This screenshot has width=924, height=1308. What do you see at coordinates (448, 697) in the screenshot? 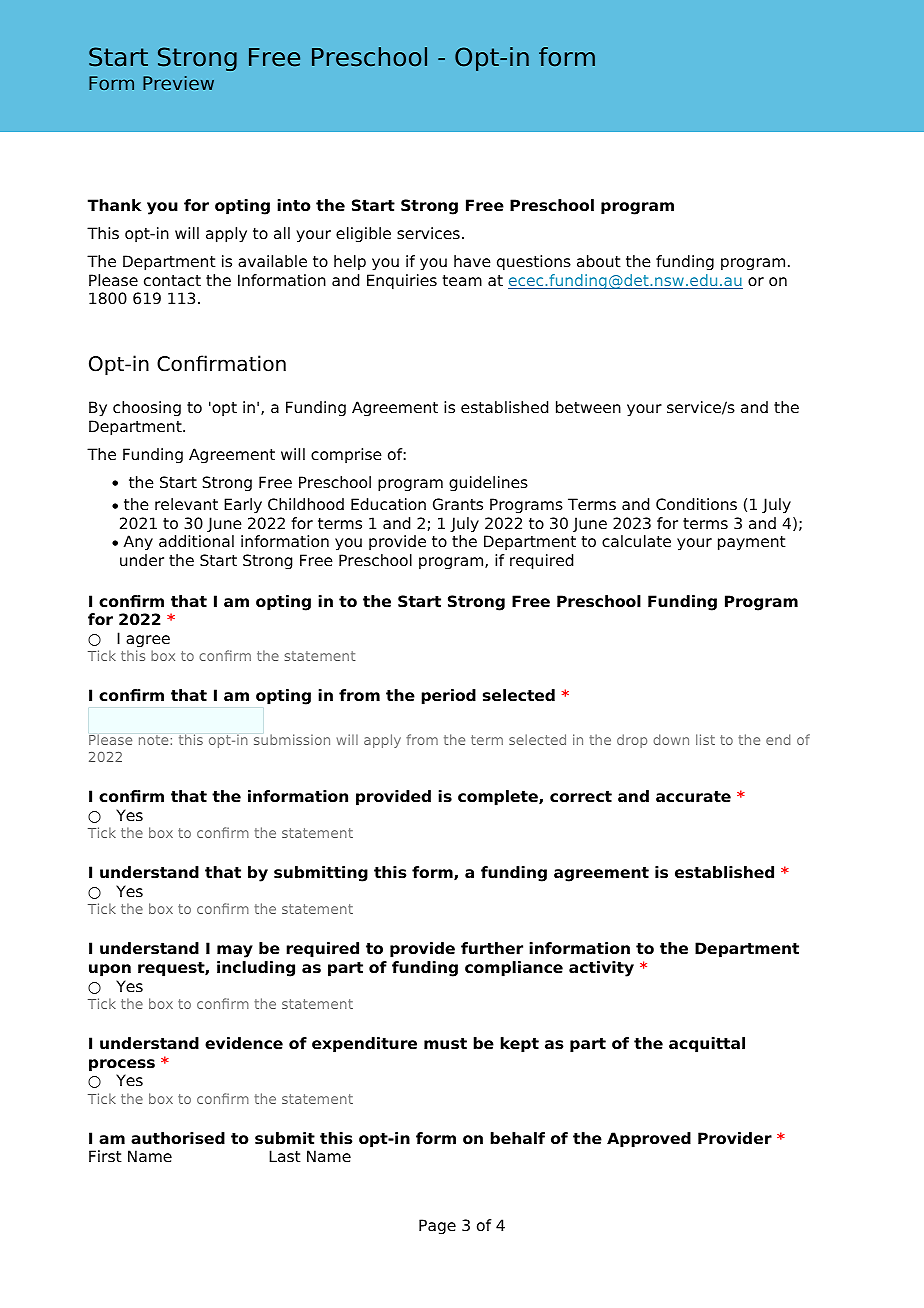
I see `period` at bounding box center [448, 697].
